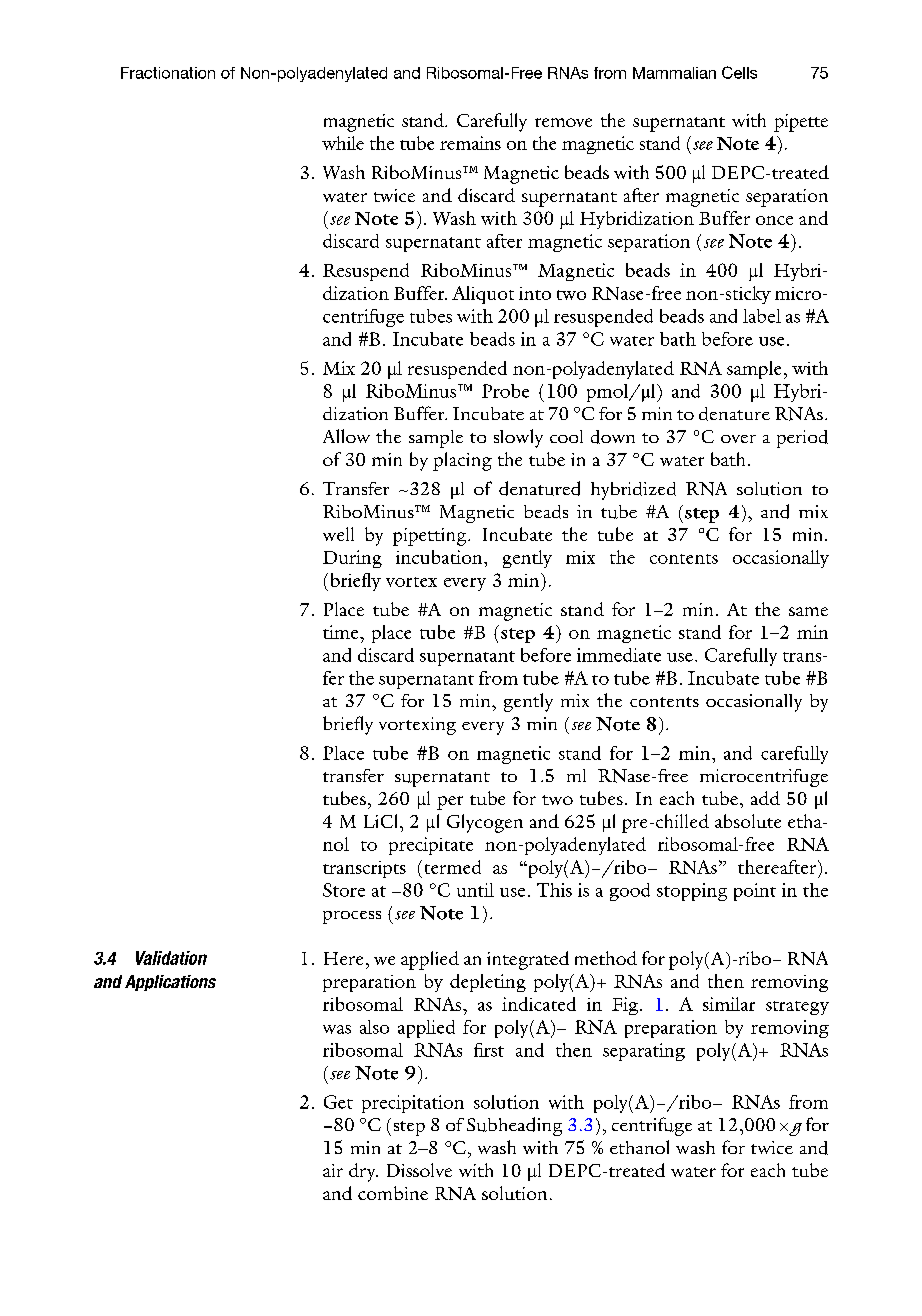 This page has width=922, height=1316. What do you see at coordinates (333, 1170) in the page?
I see `air` at bounding box center [333, 1170].
